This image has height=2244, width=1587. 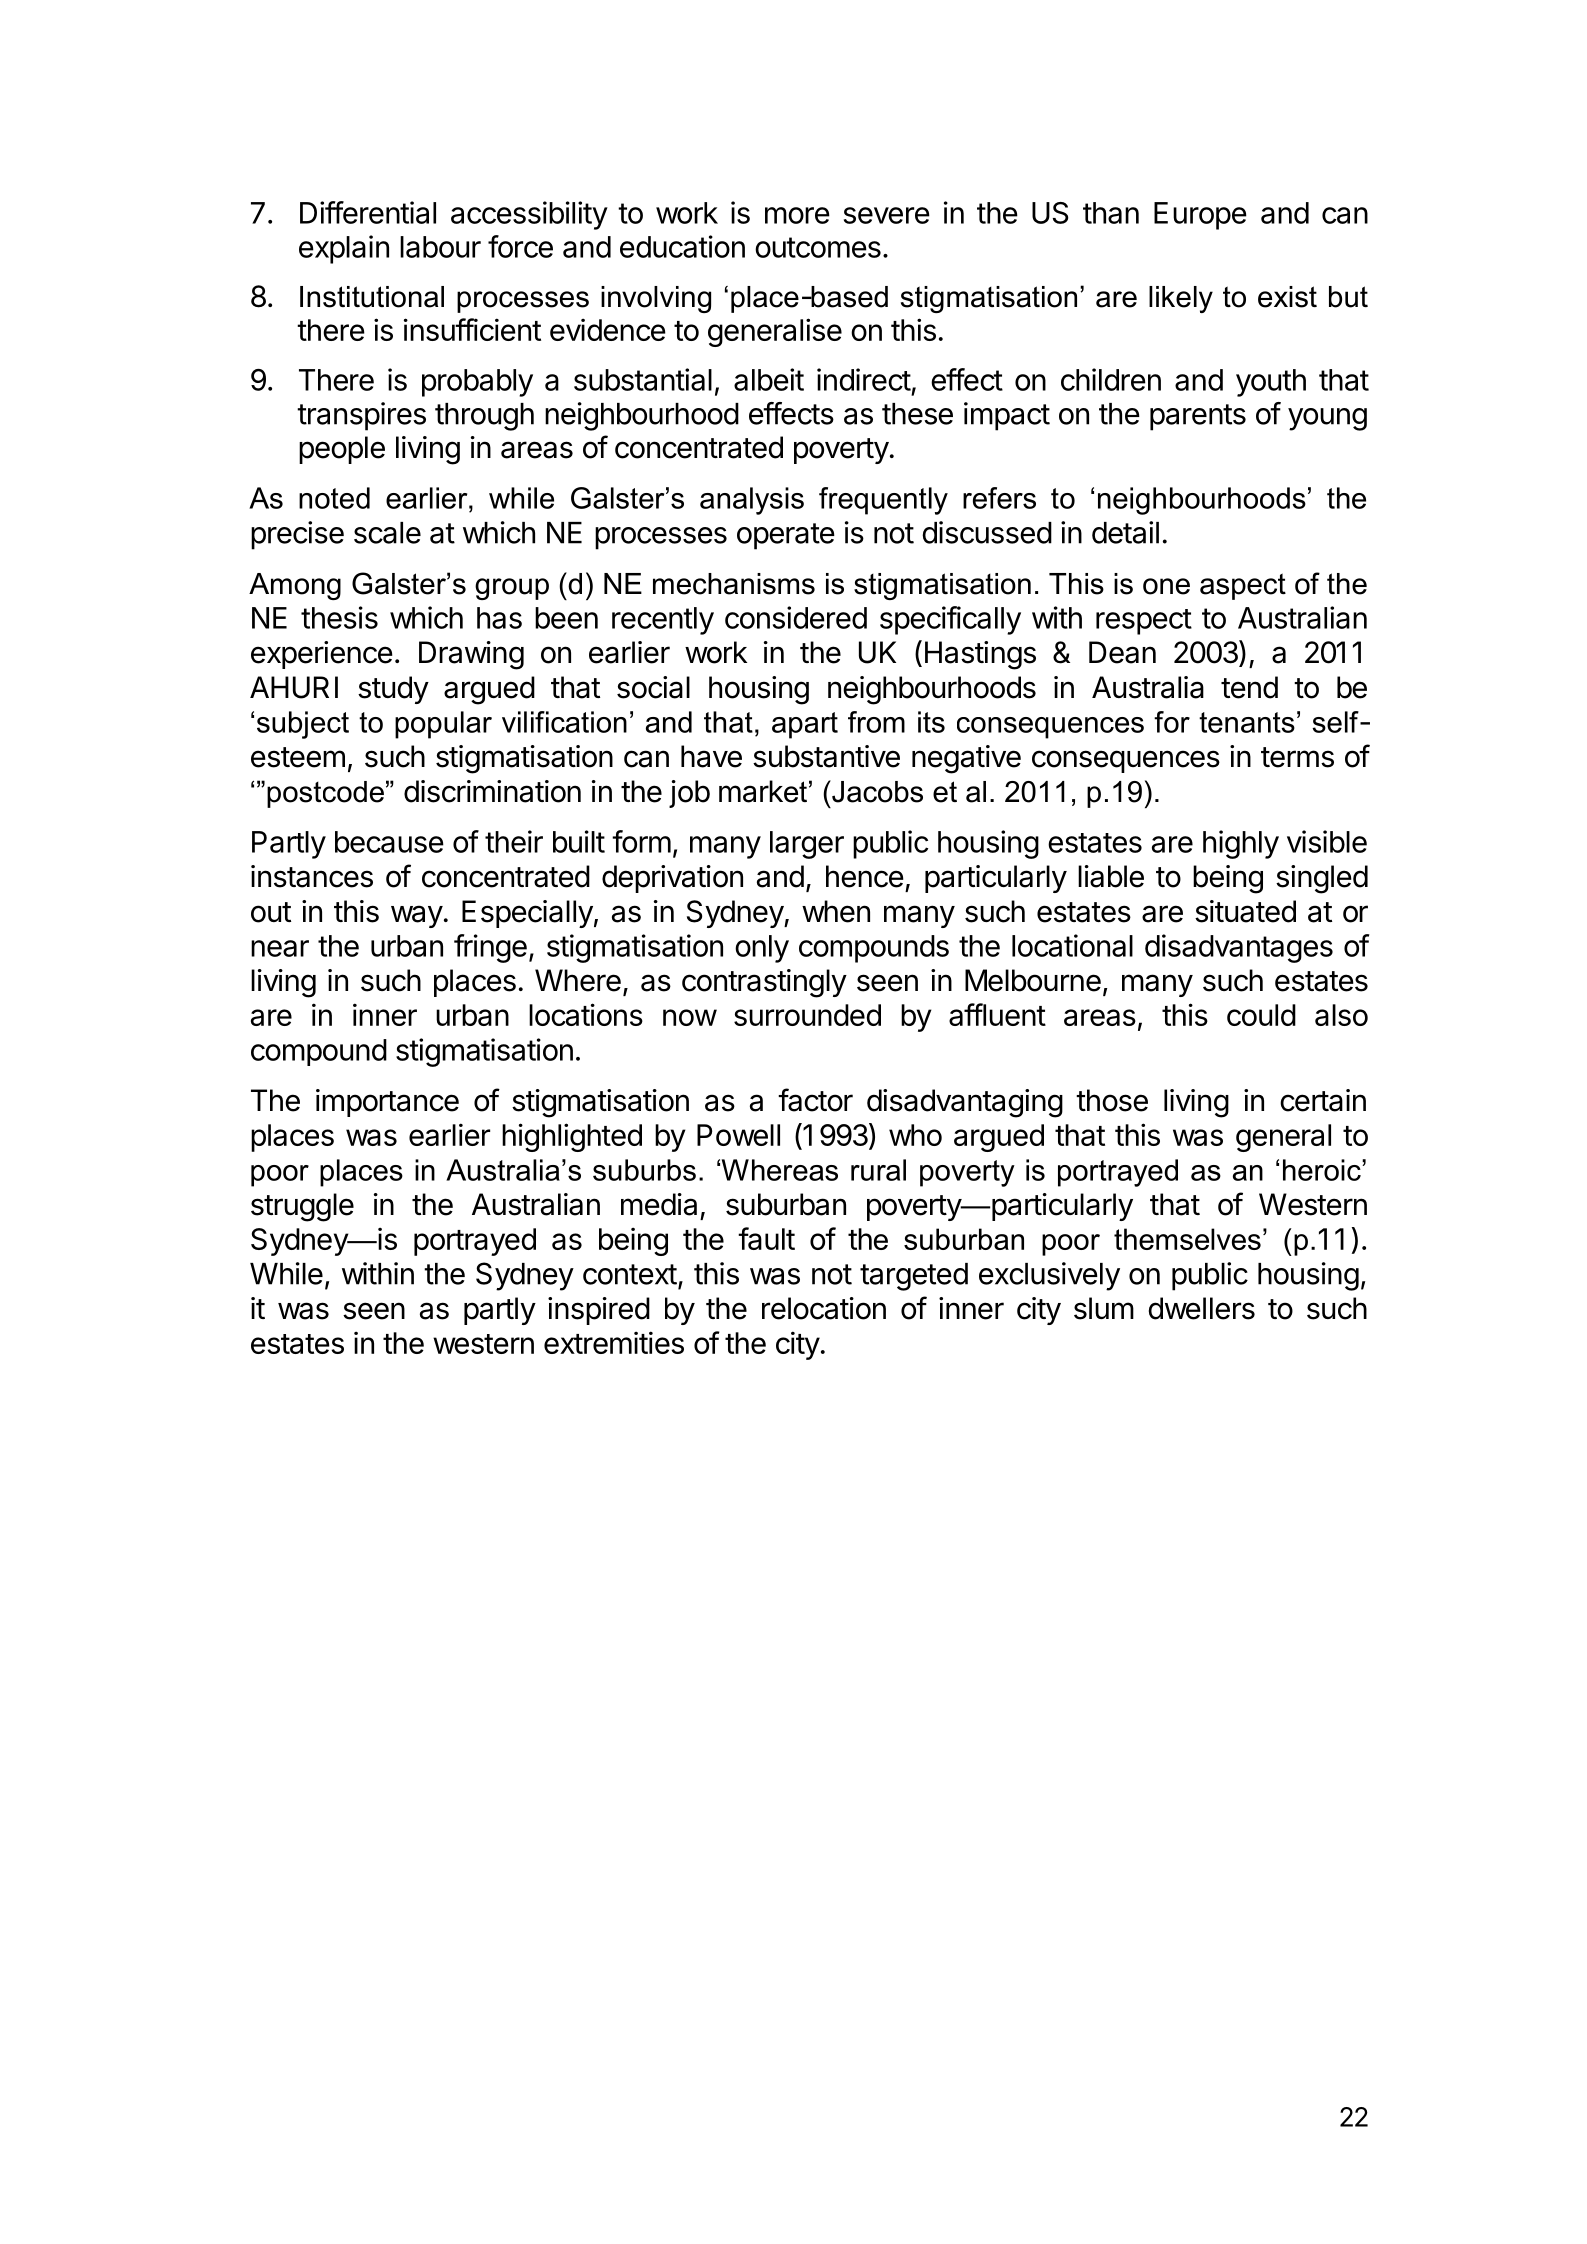 What do you see at coordinates (818, 247) in the image?
I see `outcomes` at bounding box center [818, 247].
